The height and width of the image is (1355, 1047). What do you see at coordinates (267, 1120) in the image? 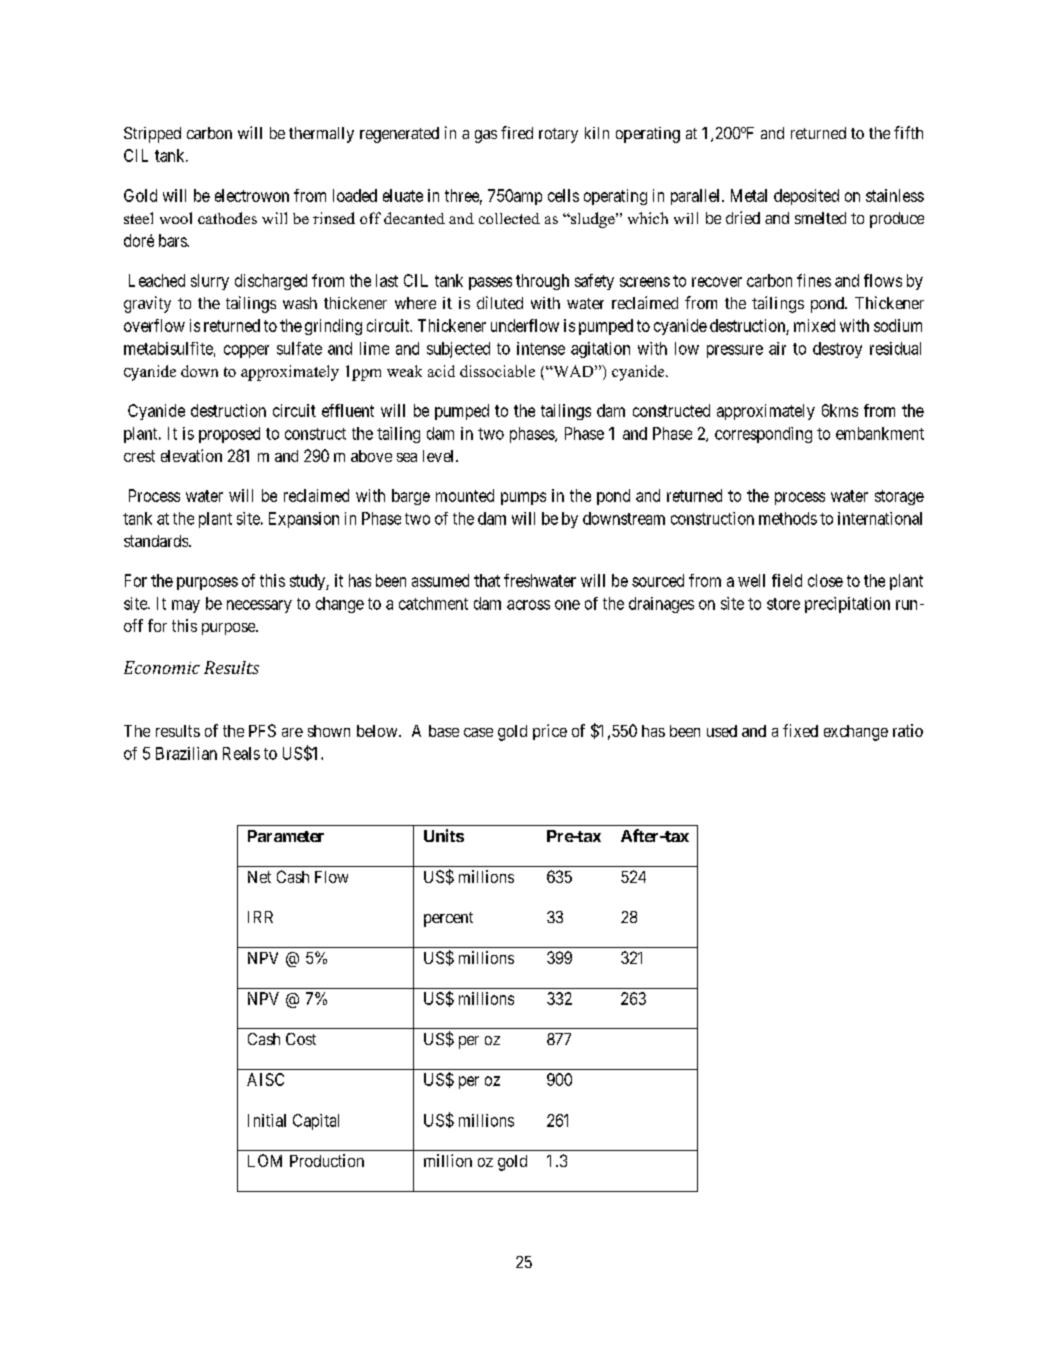
I see `Initial` at bounding box center [267, 1120].
